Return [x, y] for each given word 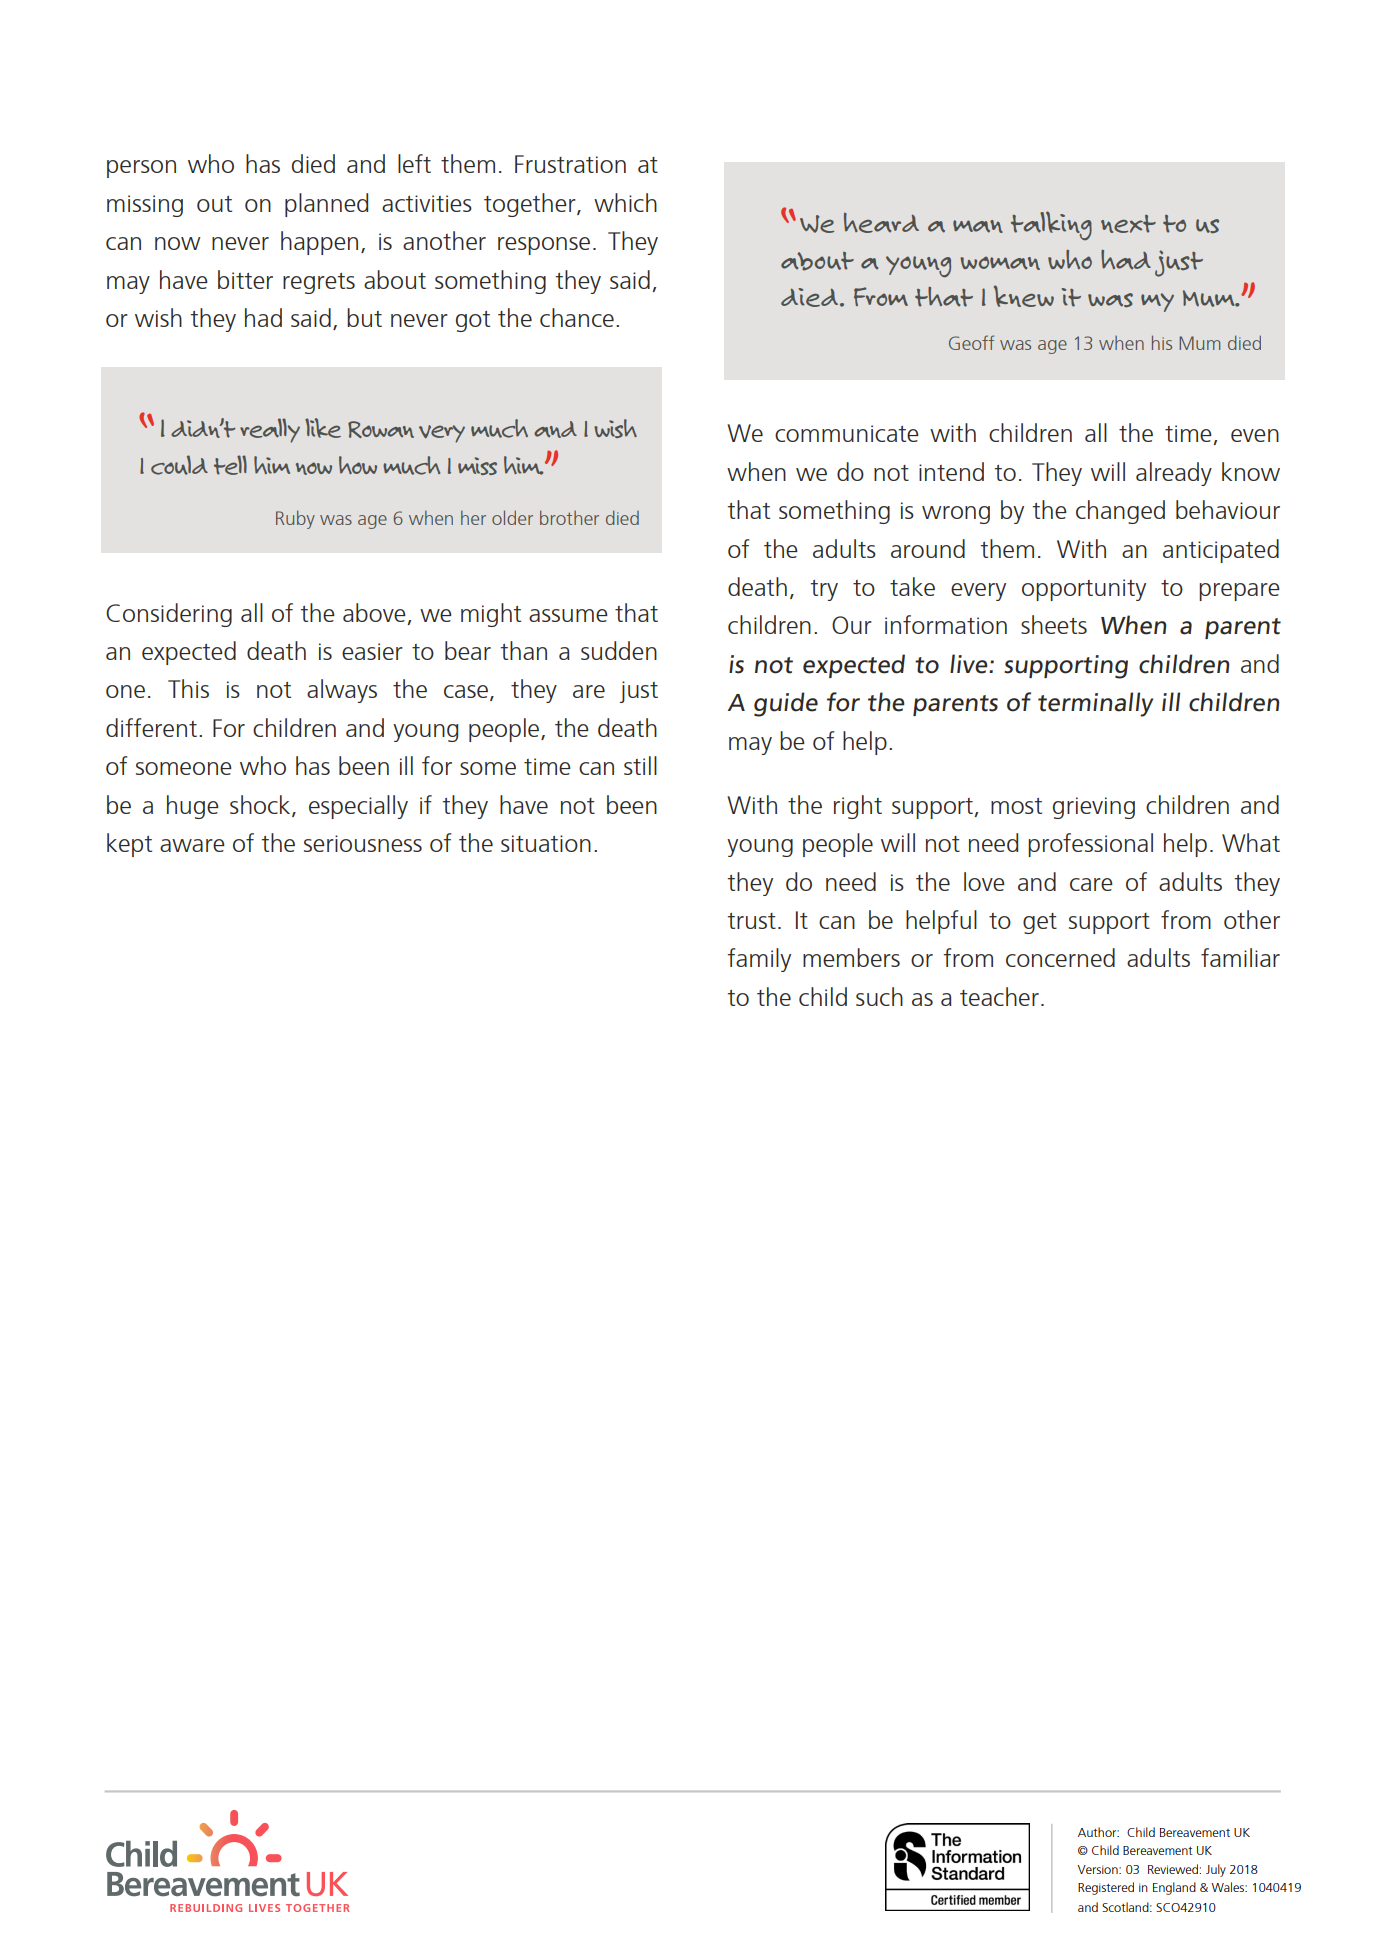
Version [1098, 1869]
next [1128, 224]
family [759, 960]
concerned [1060, 957]
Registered [1106, 1888]
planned [326, 205]
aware [192, 845]
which [625, 202]
